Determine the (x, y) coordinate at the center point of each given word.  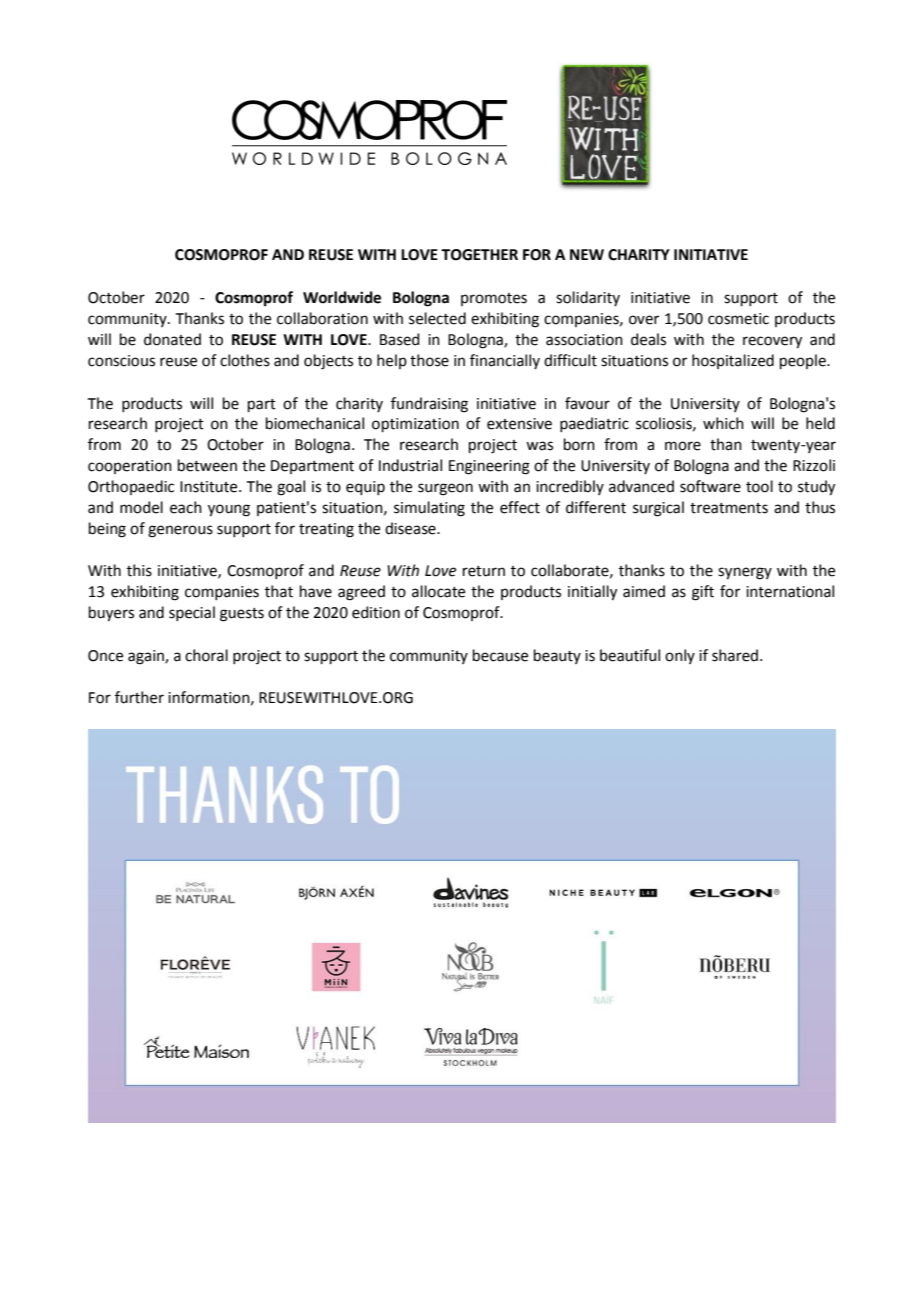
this (139, 570)
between (207, 465)
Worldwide (342, 297)
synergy (745, 573)
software (710, 486)
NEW (587, 254)
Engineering (489, 467)
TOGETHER (479, 255)
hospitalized (733, 361)
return (484, 571)
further (139, 697)
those (429, 360)
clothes (245, 360)
